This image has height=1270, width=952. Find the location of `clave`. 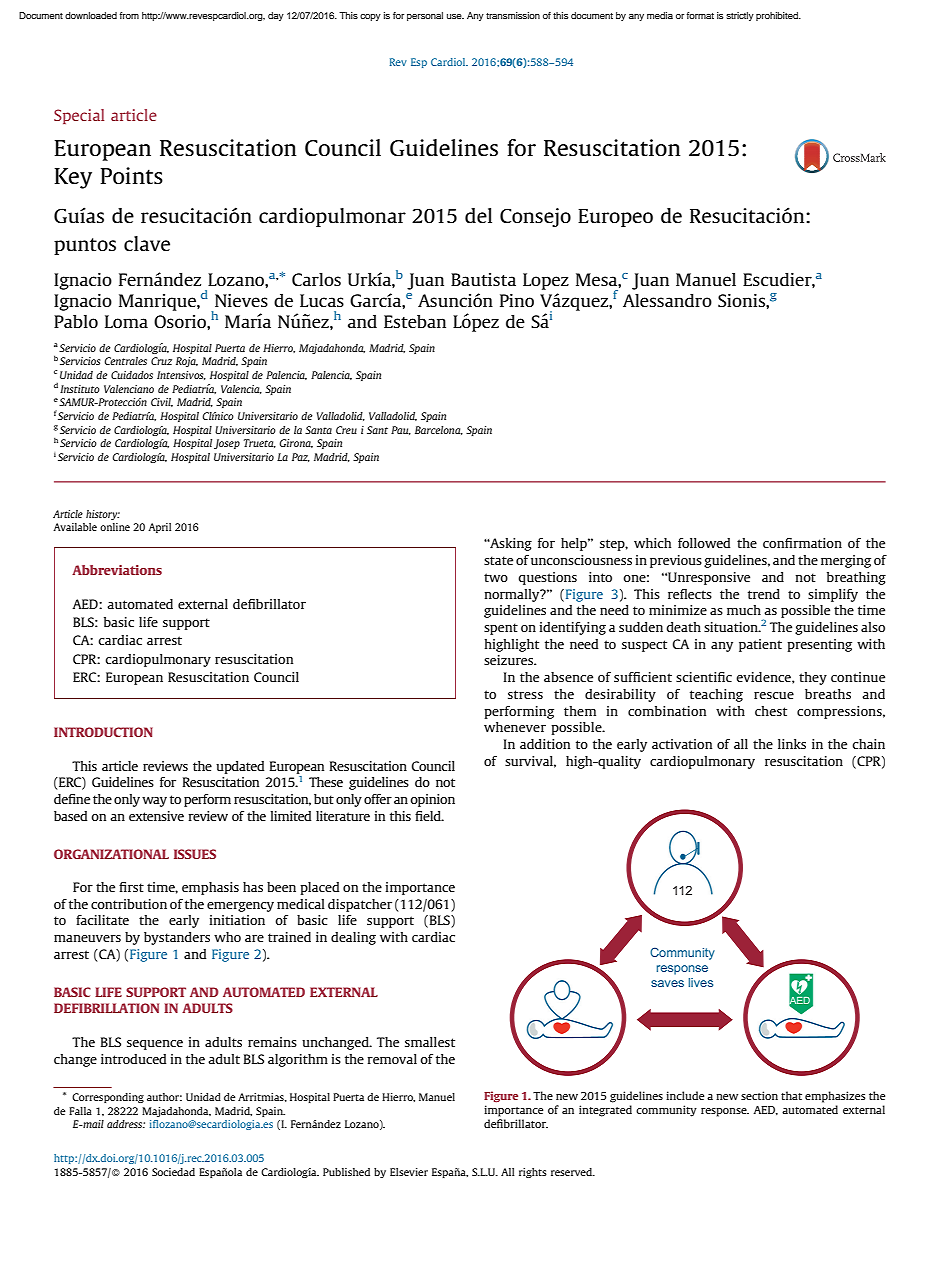

clave is located at coordinates (147, 243).
